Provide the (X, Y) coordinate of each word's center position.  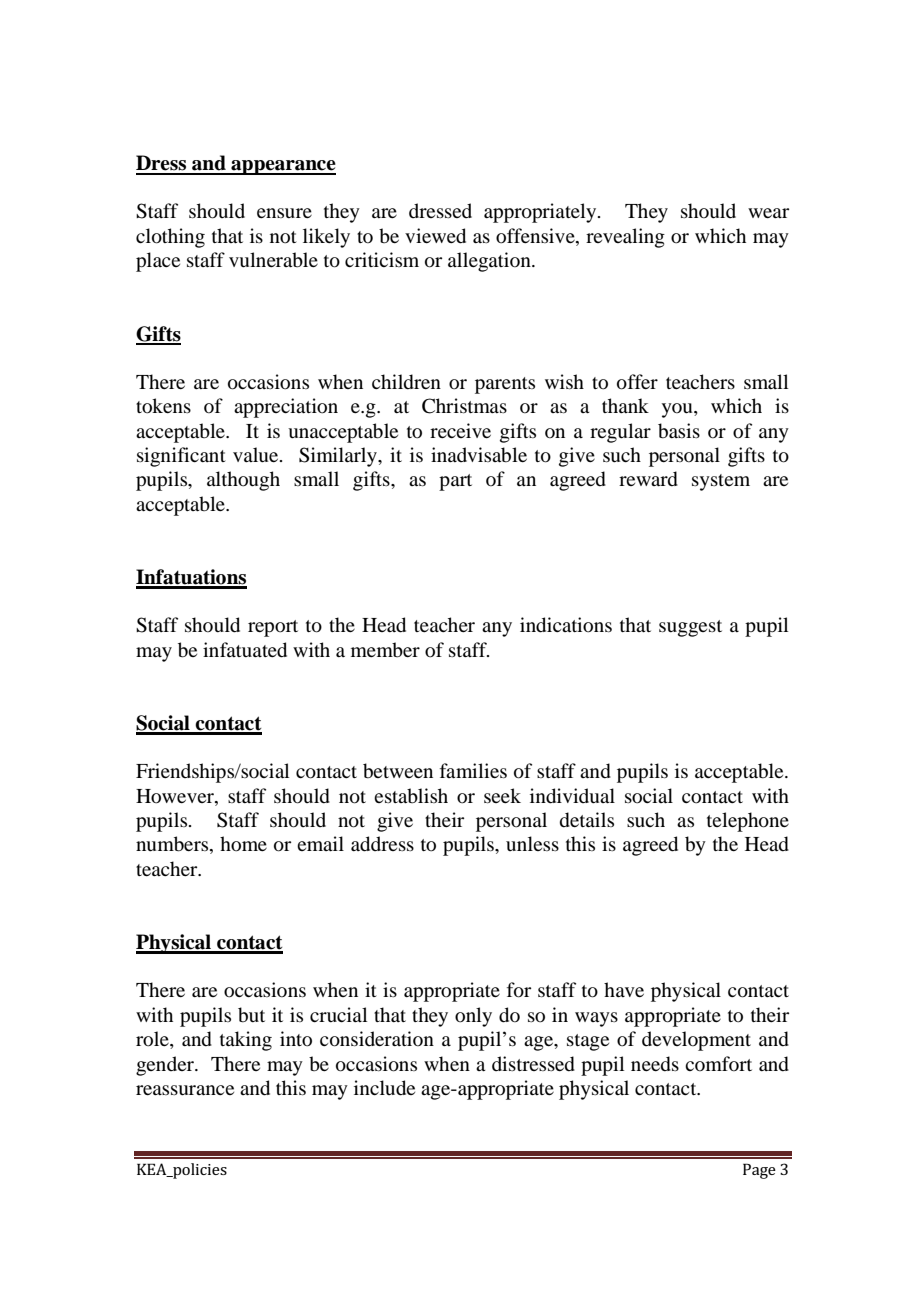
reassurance (185, 1090)
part (455, 482)
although (243, 481)
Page (759, 1171)
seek (502, 795)
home (243, 844)
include (384, 1088)
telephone (748, 822)
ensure (284, 213)
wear (768, 213)
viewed (435, 236)
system (721, 482)
